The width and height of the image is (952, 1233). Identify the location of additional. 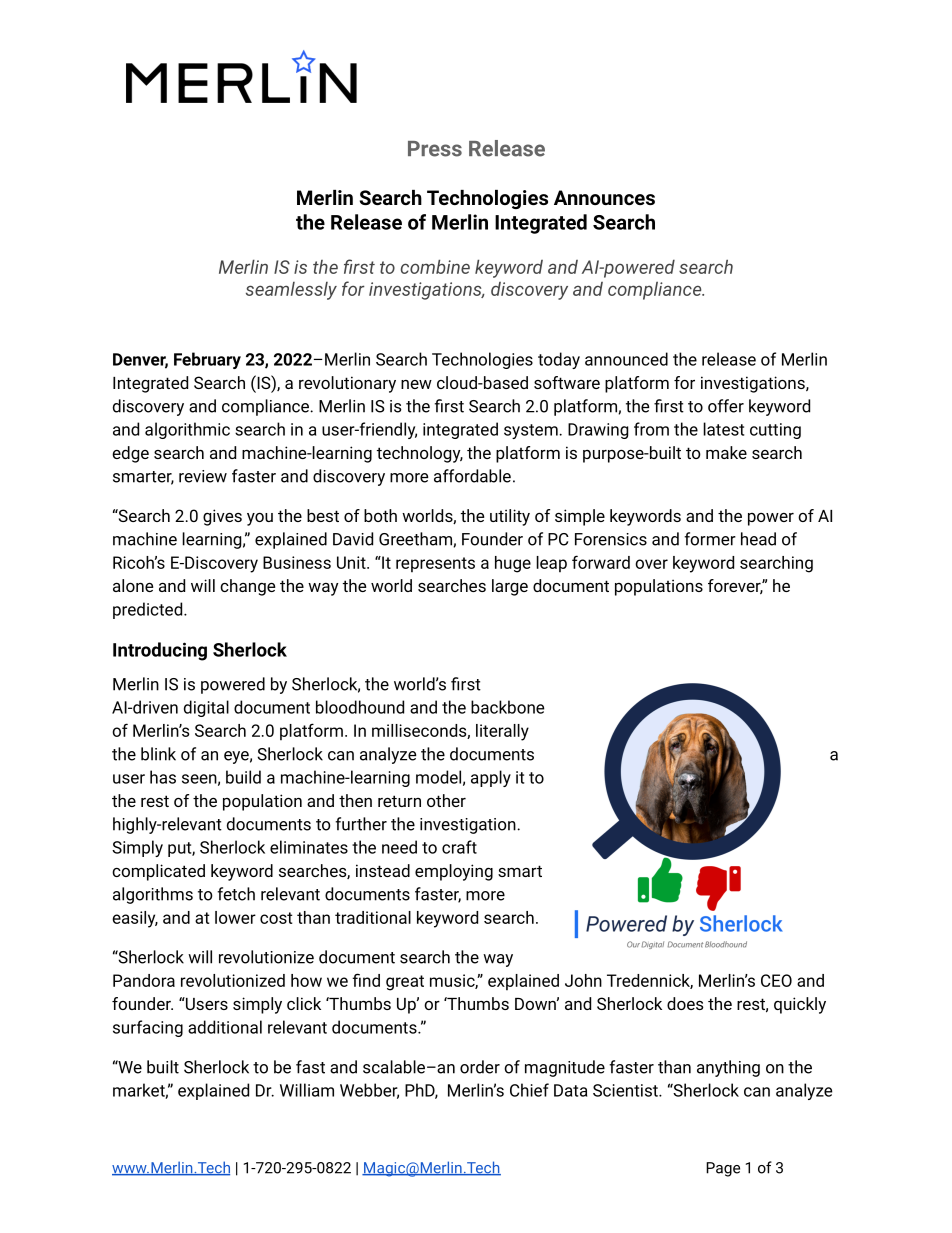
(225, 1027).
